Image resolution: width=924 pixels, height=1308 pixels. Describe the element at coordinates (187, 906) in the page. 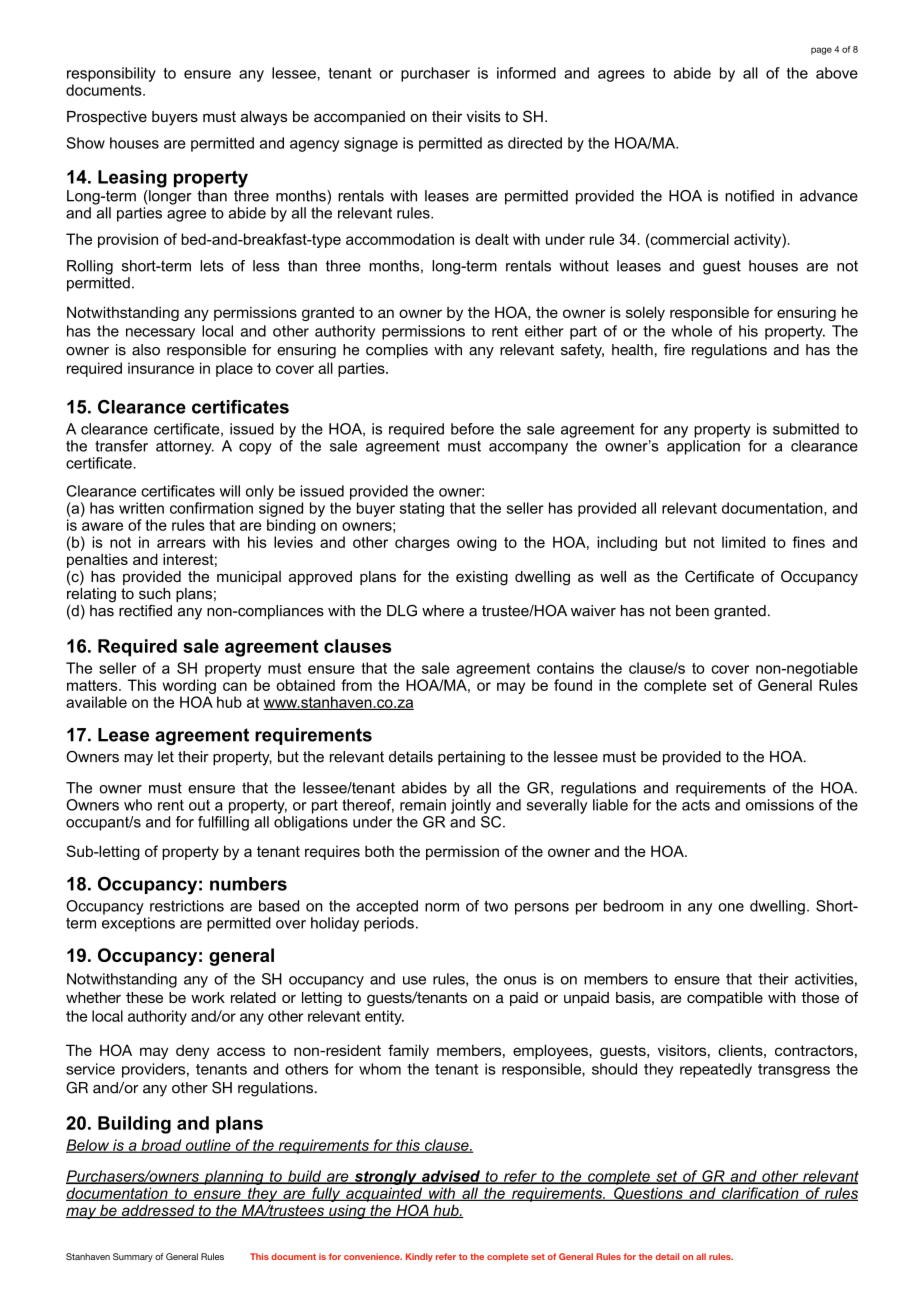

I see `restrictions` at that location.
